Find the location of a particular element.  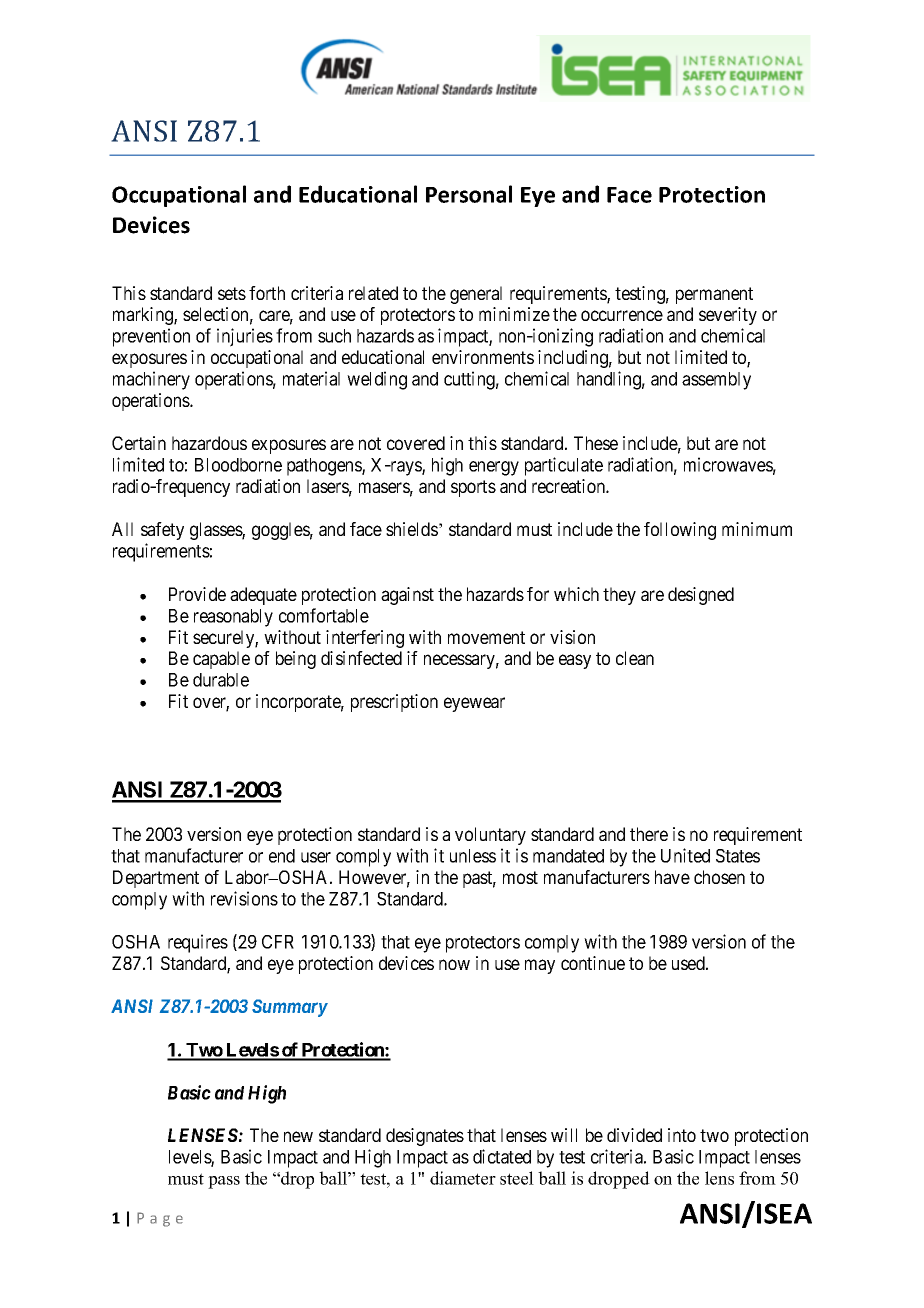

voluntary is located at coordinates (490, 836).
